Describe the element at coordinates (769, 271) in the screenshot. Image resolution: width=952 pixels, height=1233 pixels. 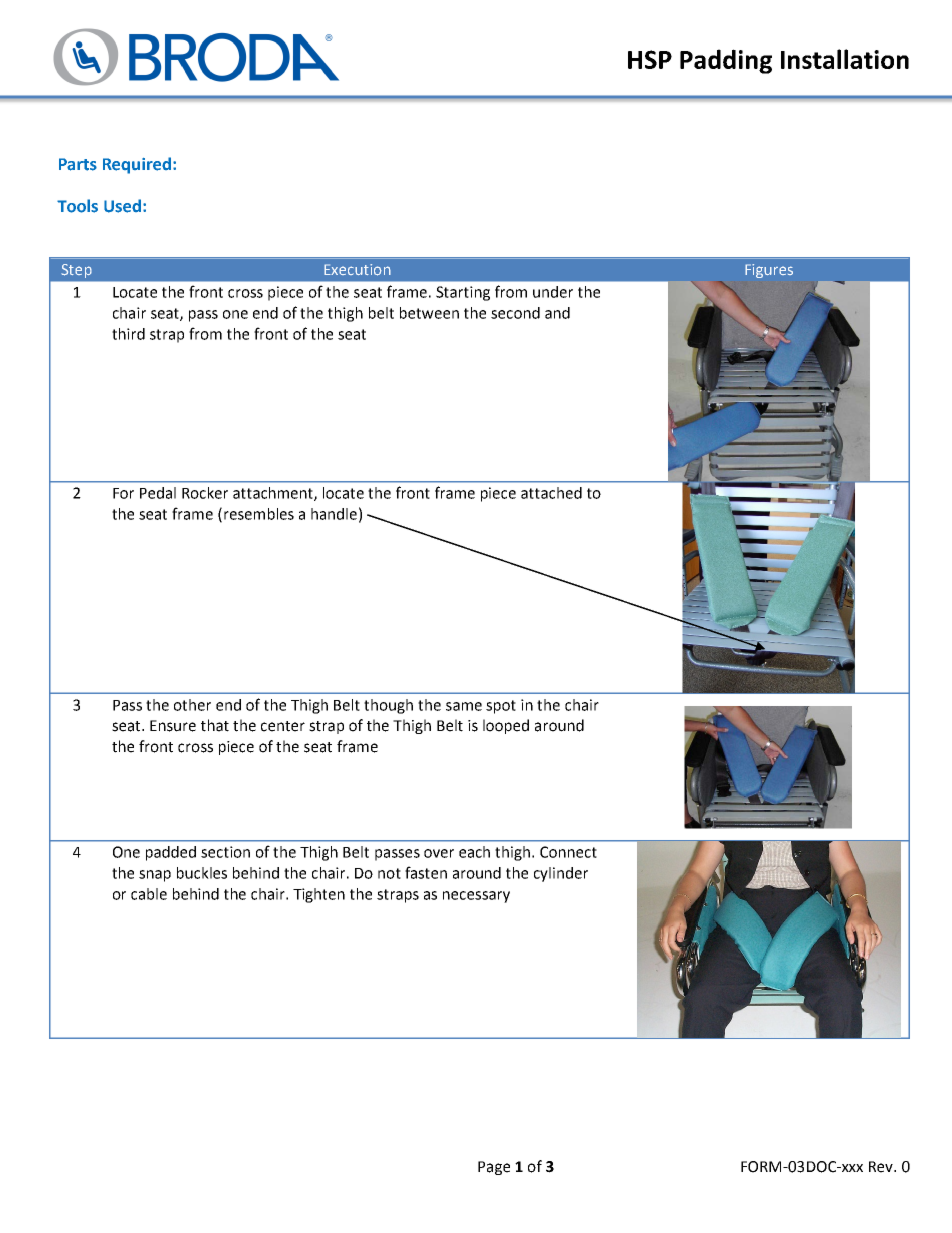
I see `Figures` at that location.
